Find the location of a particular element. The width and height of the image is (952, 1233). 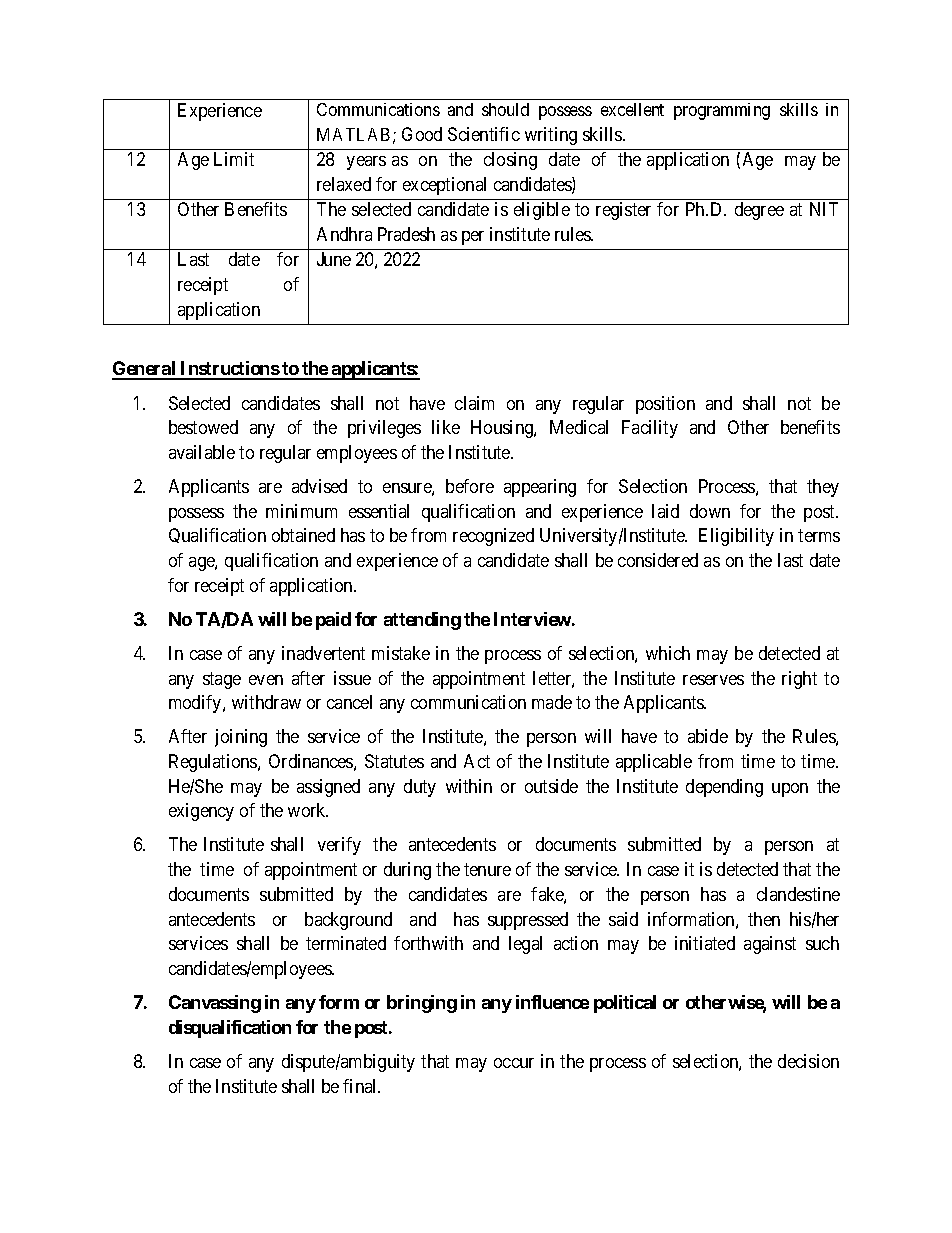

position is located at coordinates (665, 405).
